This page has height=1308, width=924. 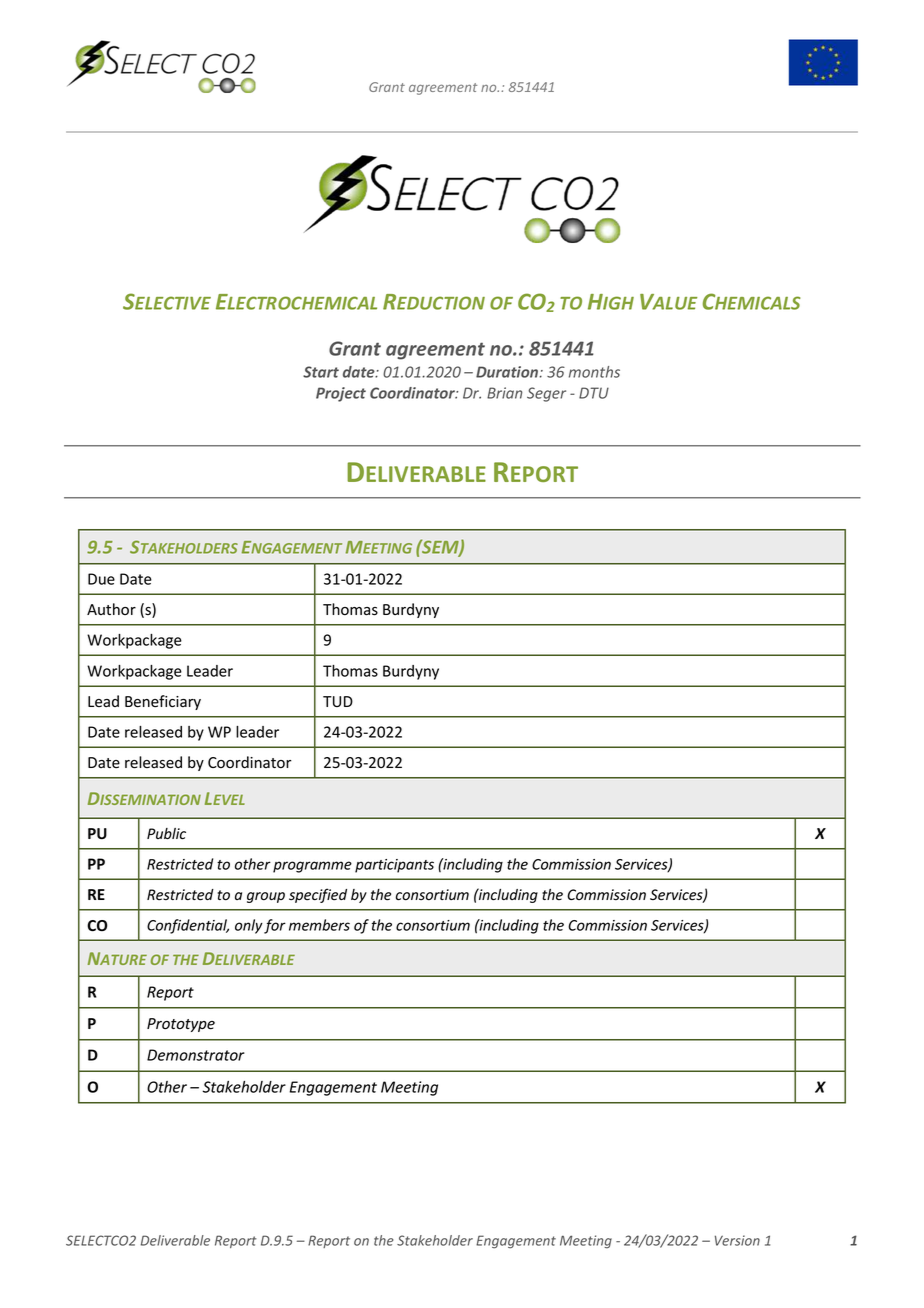 I want to click on Seger, so click(x=546, y=394).
